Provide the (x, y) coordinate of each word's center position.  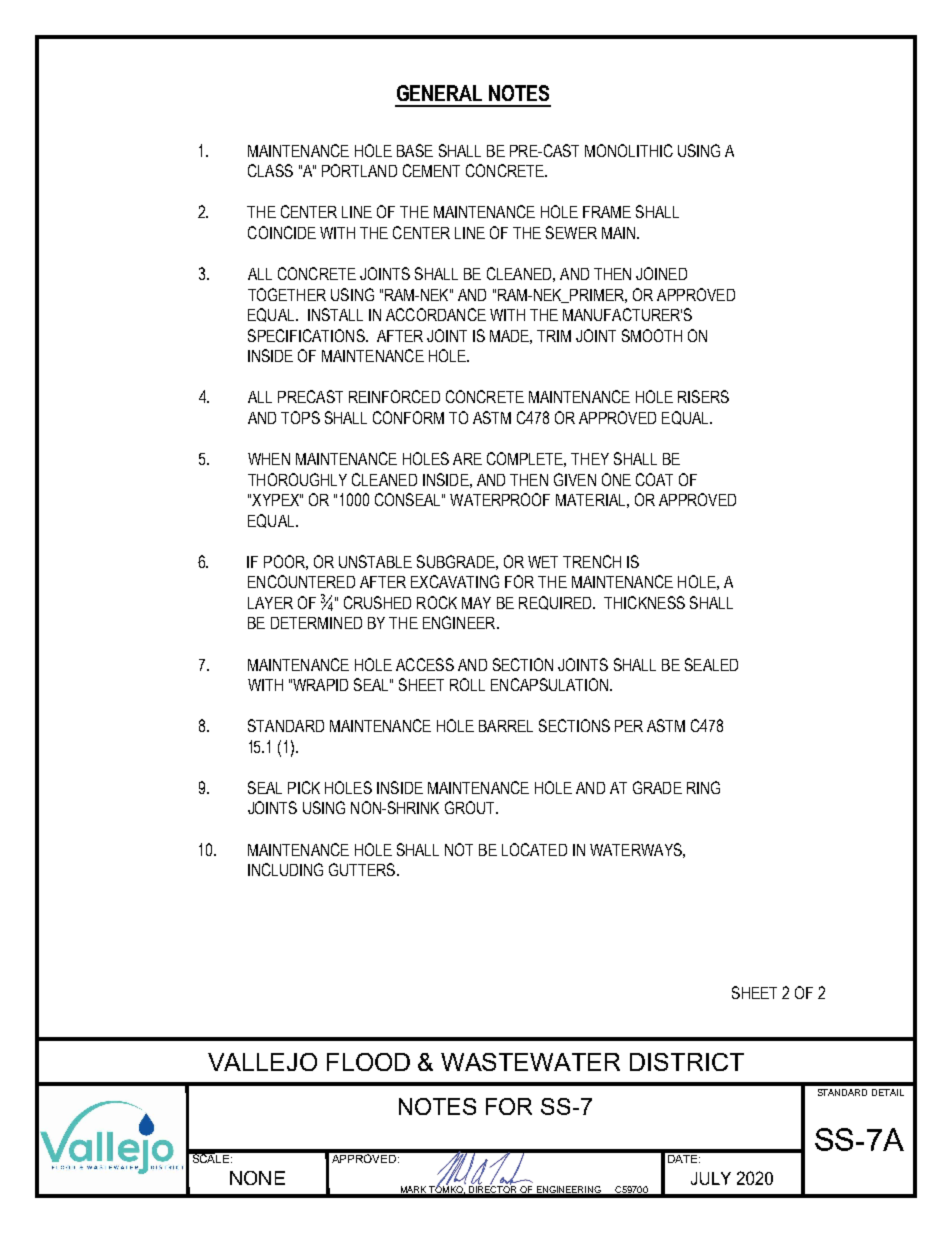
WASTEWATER (530, 1062)
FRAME (607, 212)
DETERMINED (316, 623)
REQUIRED (557, 603)
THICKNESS (644, 602)
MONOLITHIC (629, 150)
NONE (257, 1178)
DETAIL (888, 1092)
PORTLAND (359, 170)
